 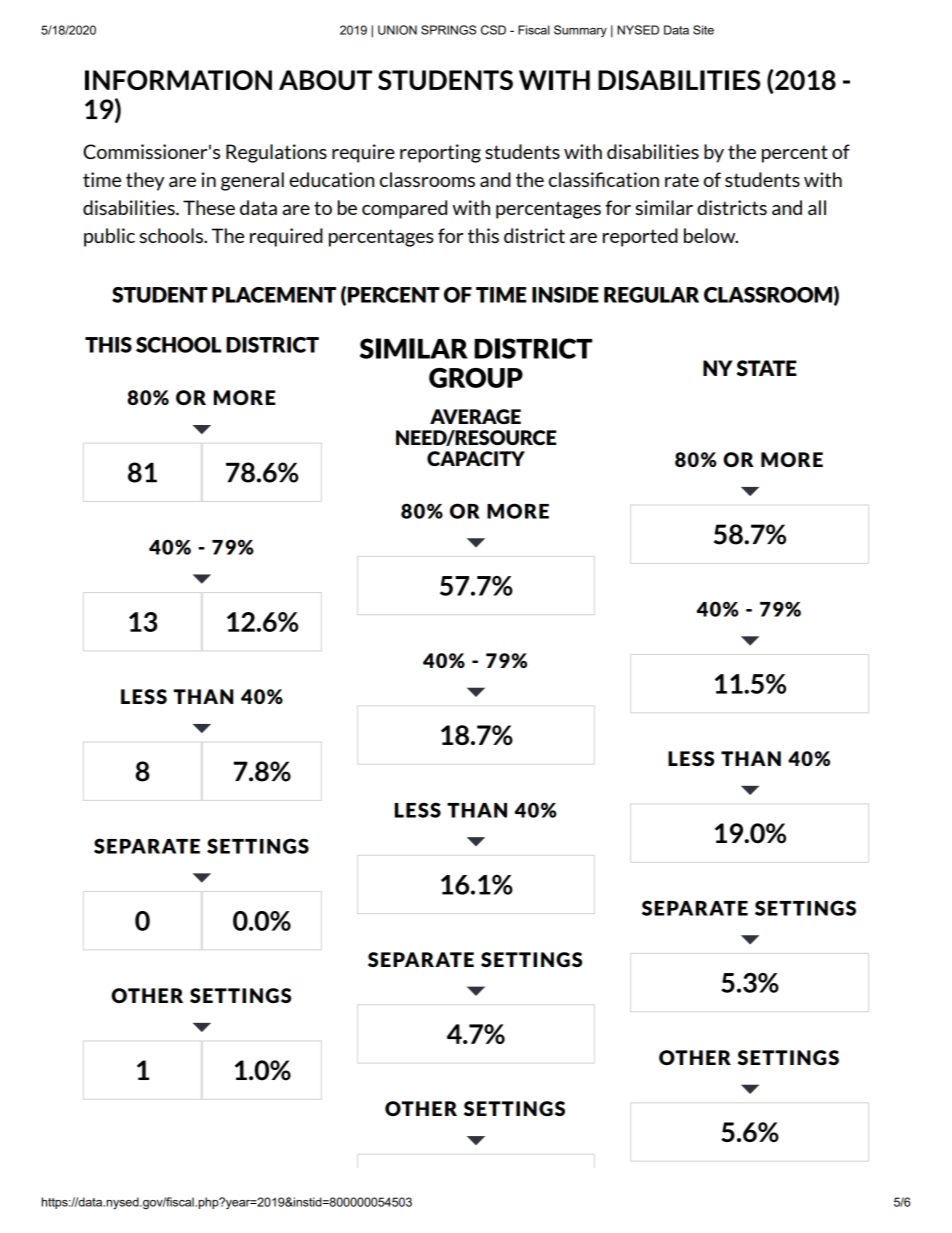 What do you see at coordinates (404, 209) in the page?
I see `compared` at bounding box center [404, 209].
